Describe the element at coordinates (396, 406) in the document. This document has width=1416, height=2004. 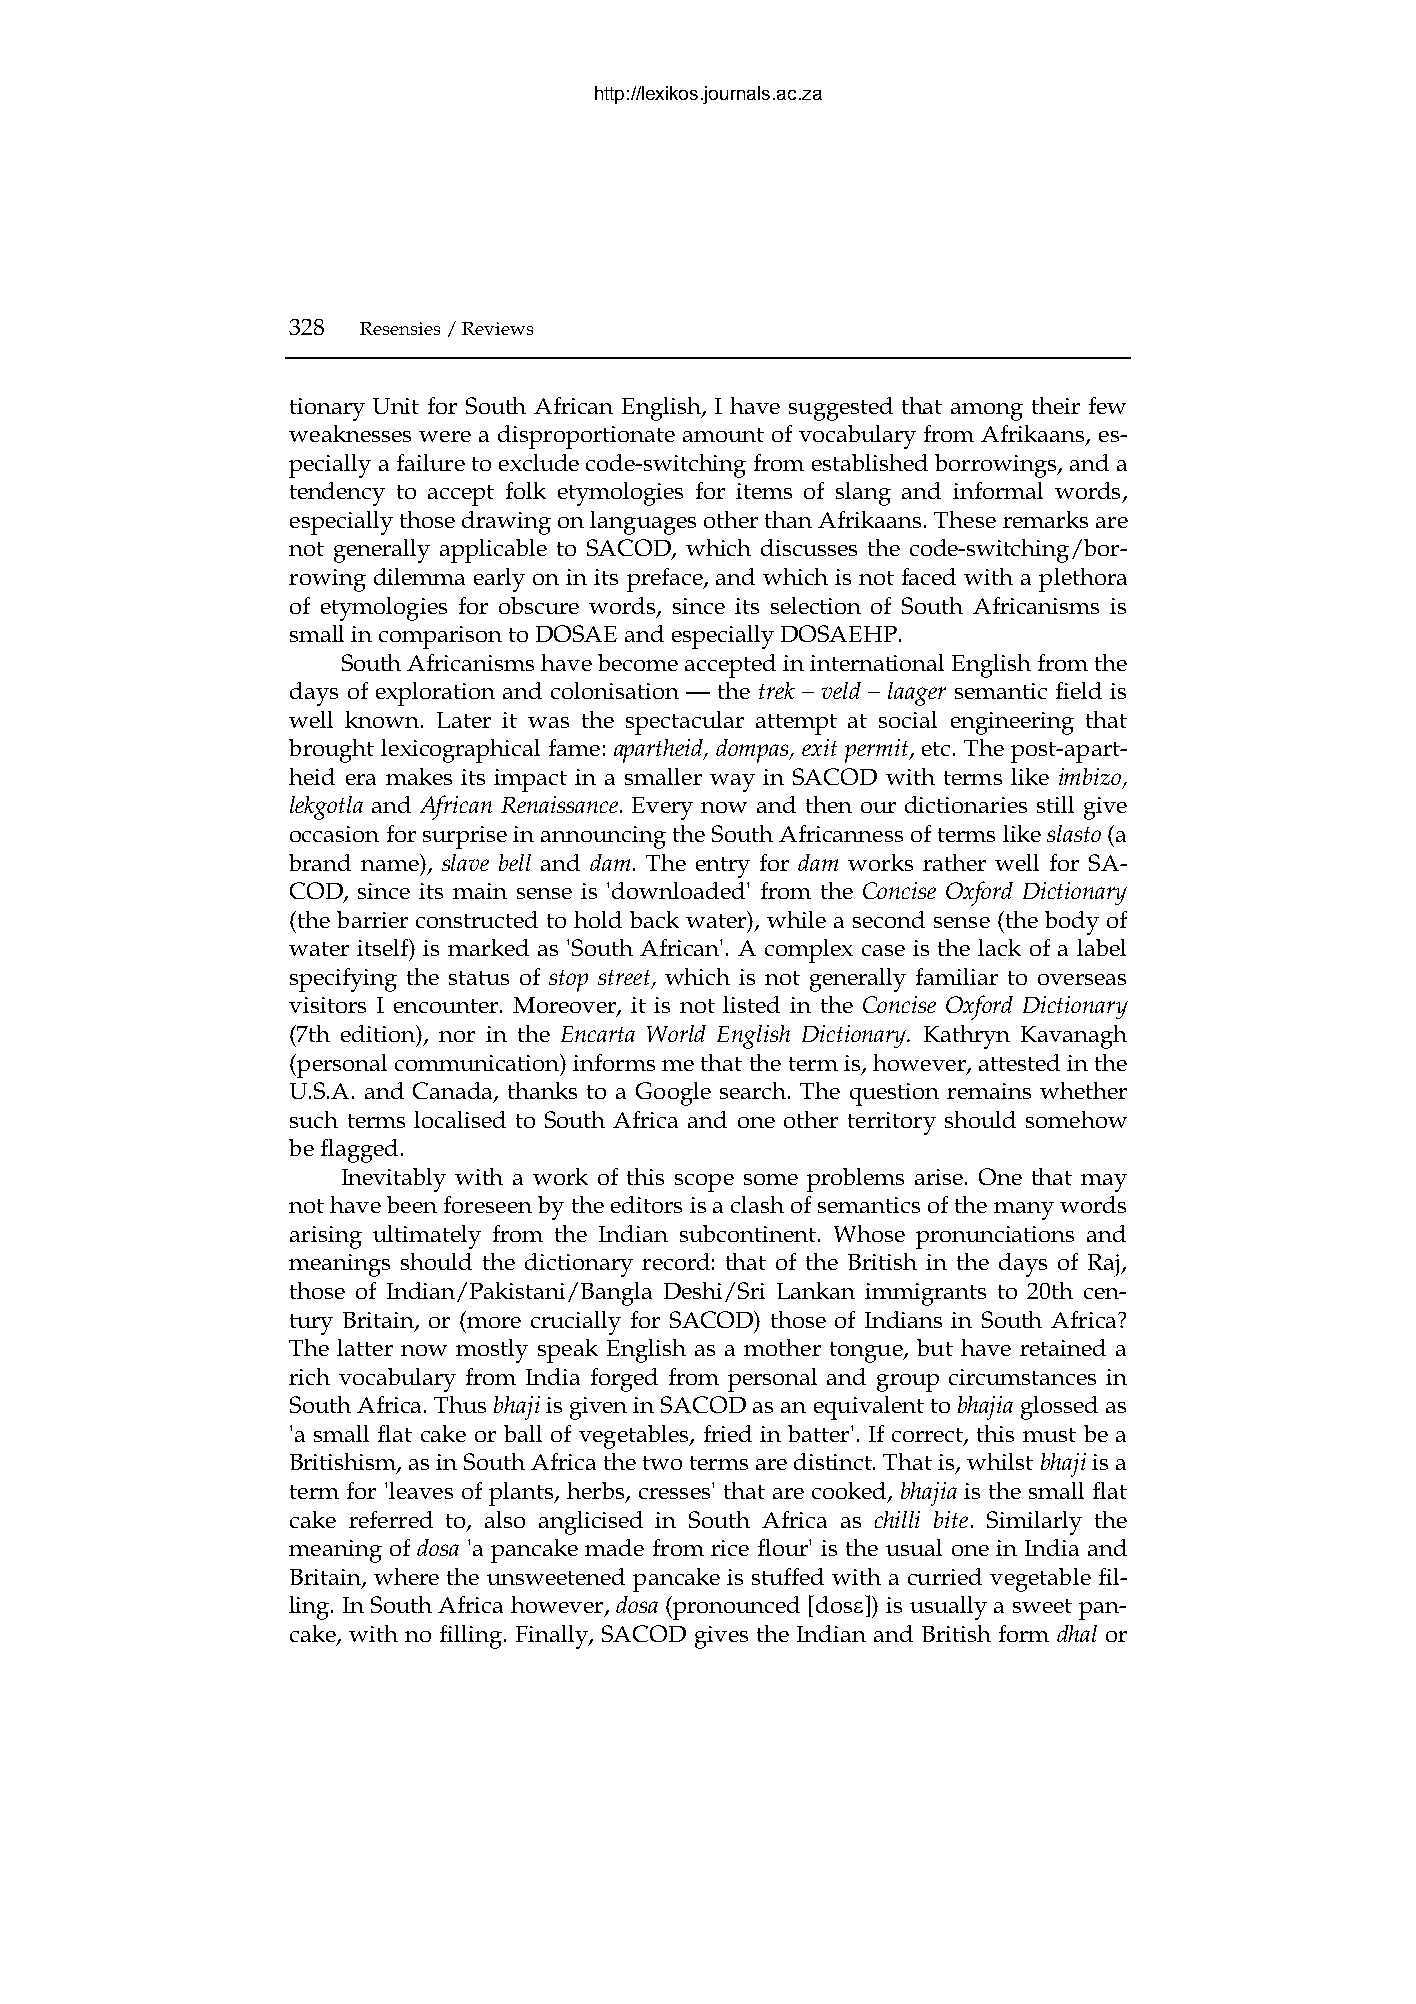
I see `Unit` at that location.
